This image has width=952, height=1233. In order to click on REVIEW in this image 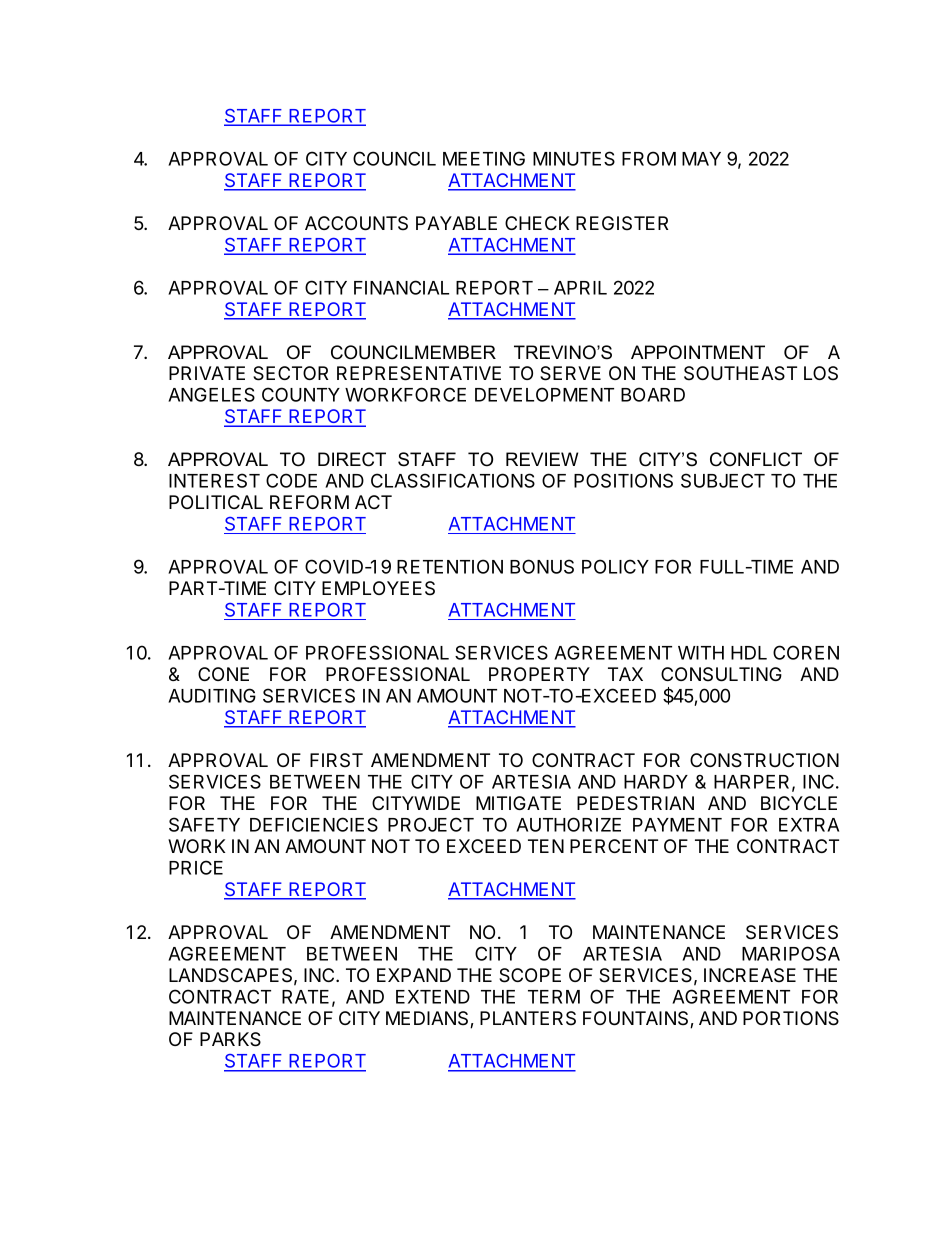, I will do `click(542, 459)`.
